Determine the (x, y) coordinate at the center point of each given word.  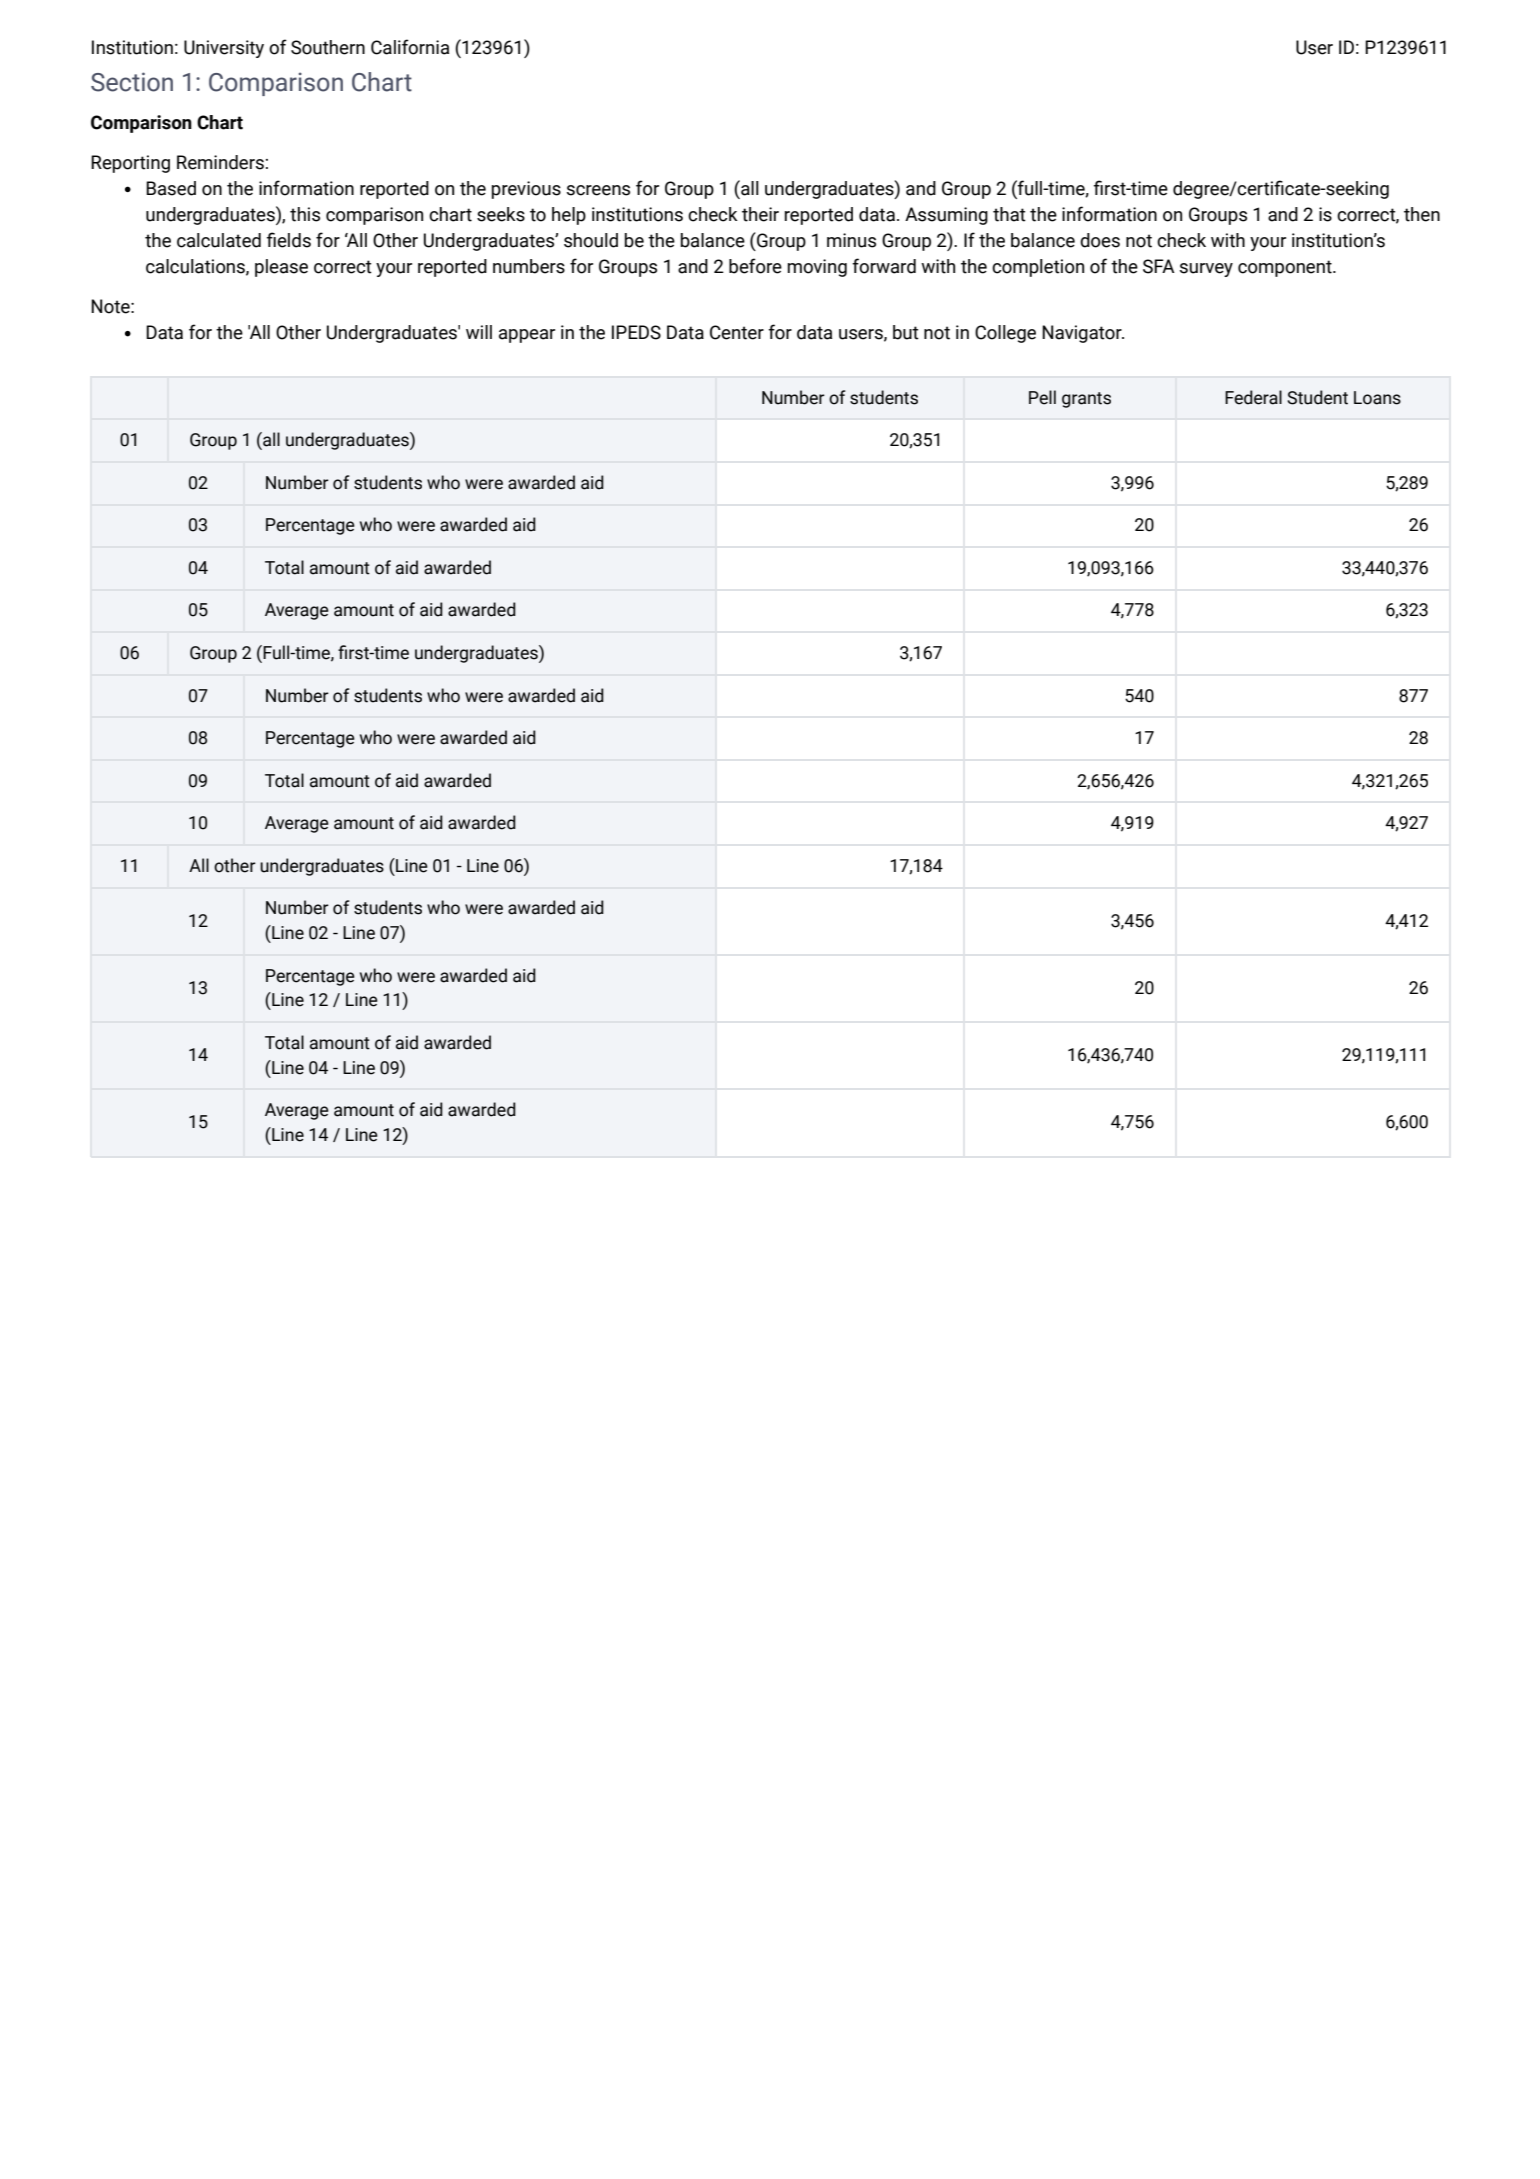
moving (817, 268)
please (281, 268)
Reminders (220, 162)
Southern (328, 47)
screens (598, 190)
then (1422, 214)
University (224, 49)
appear (527, 336)
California (410, 47)
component (1286, 268)
